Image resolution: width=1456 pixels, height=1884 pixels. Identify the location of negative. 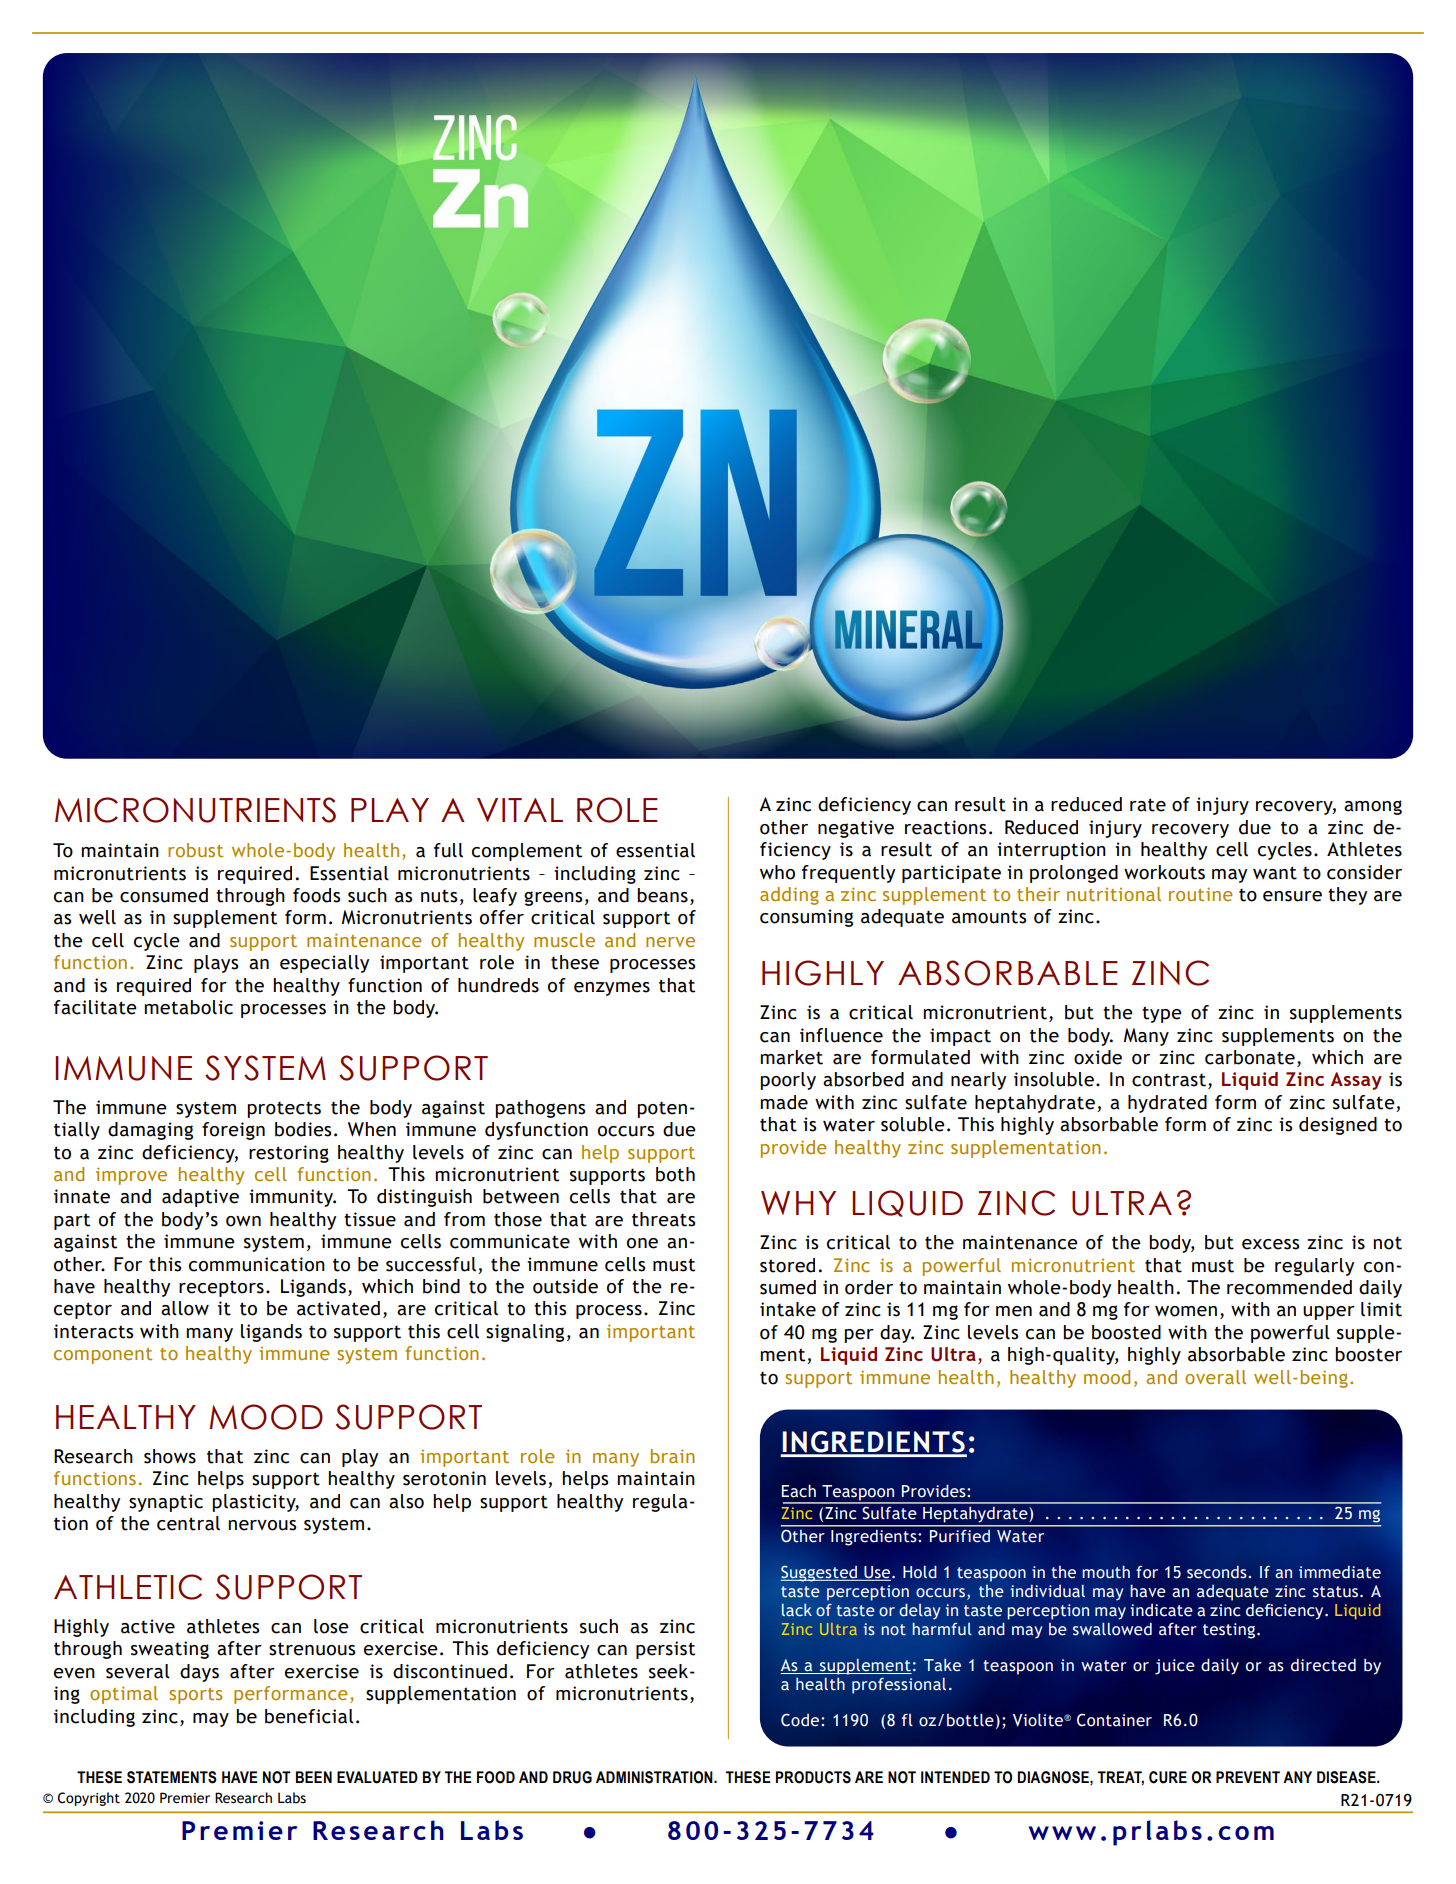
(856, 829).
